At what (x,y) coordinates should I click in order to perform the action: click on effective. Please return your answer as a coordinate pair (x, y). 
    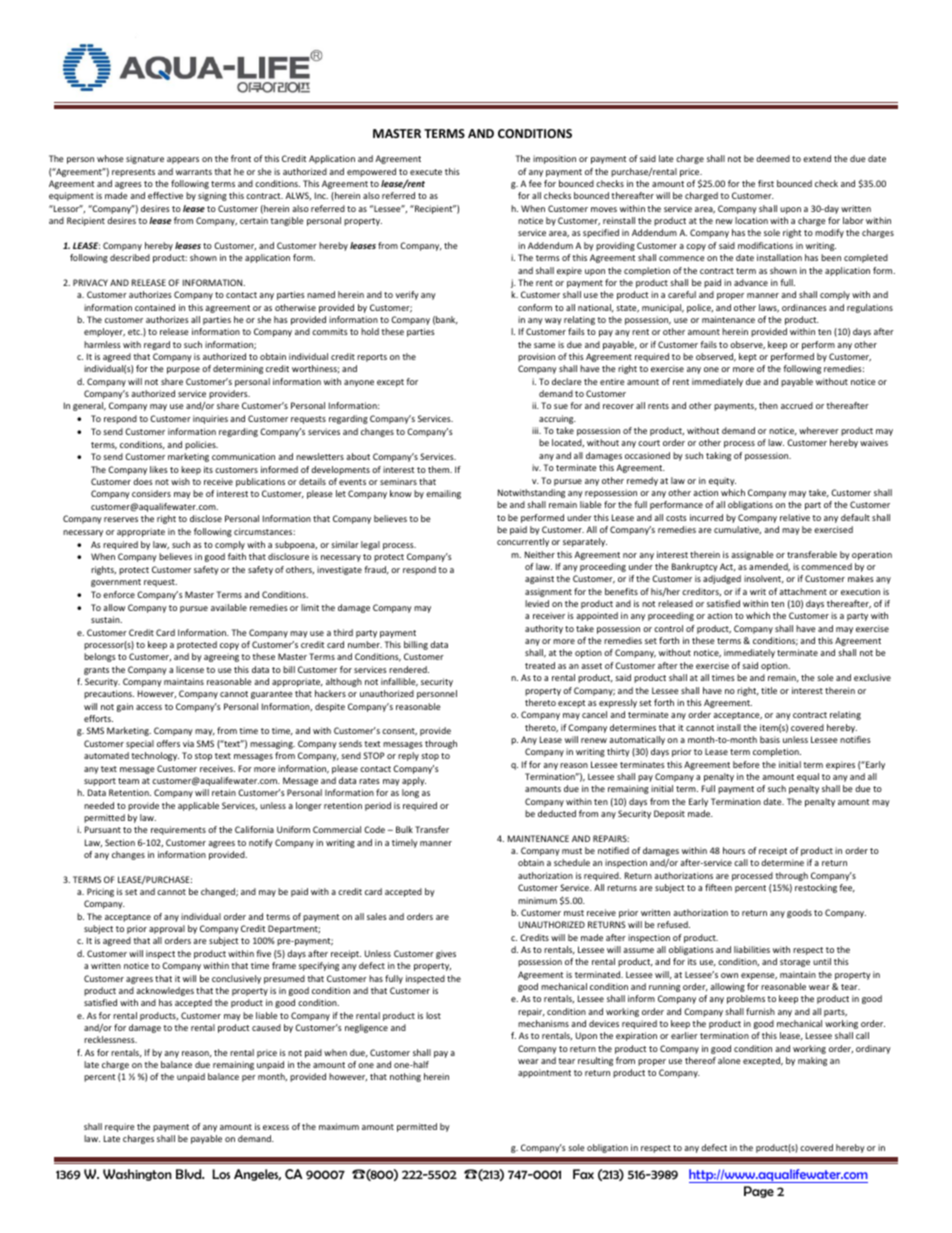
    Looking at the image, I should click on (165, 195).
